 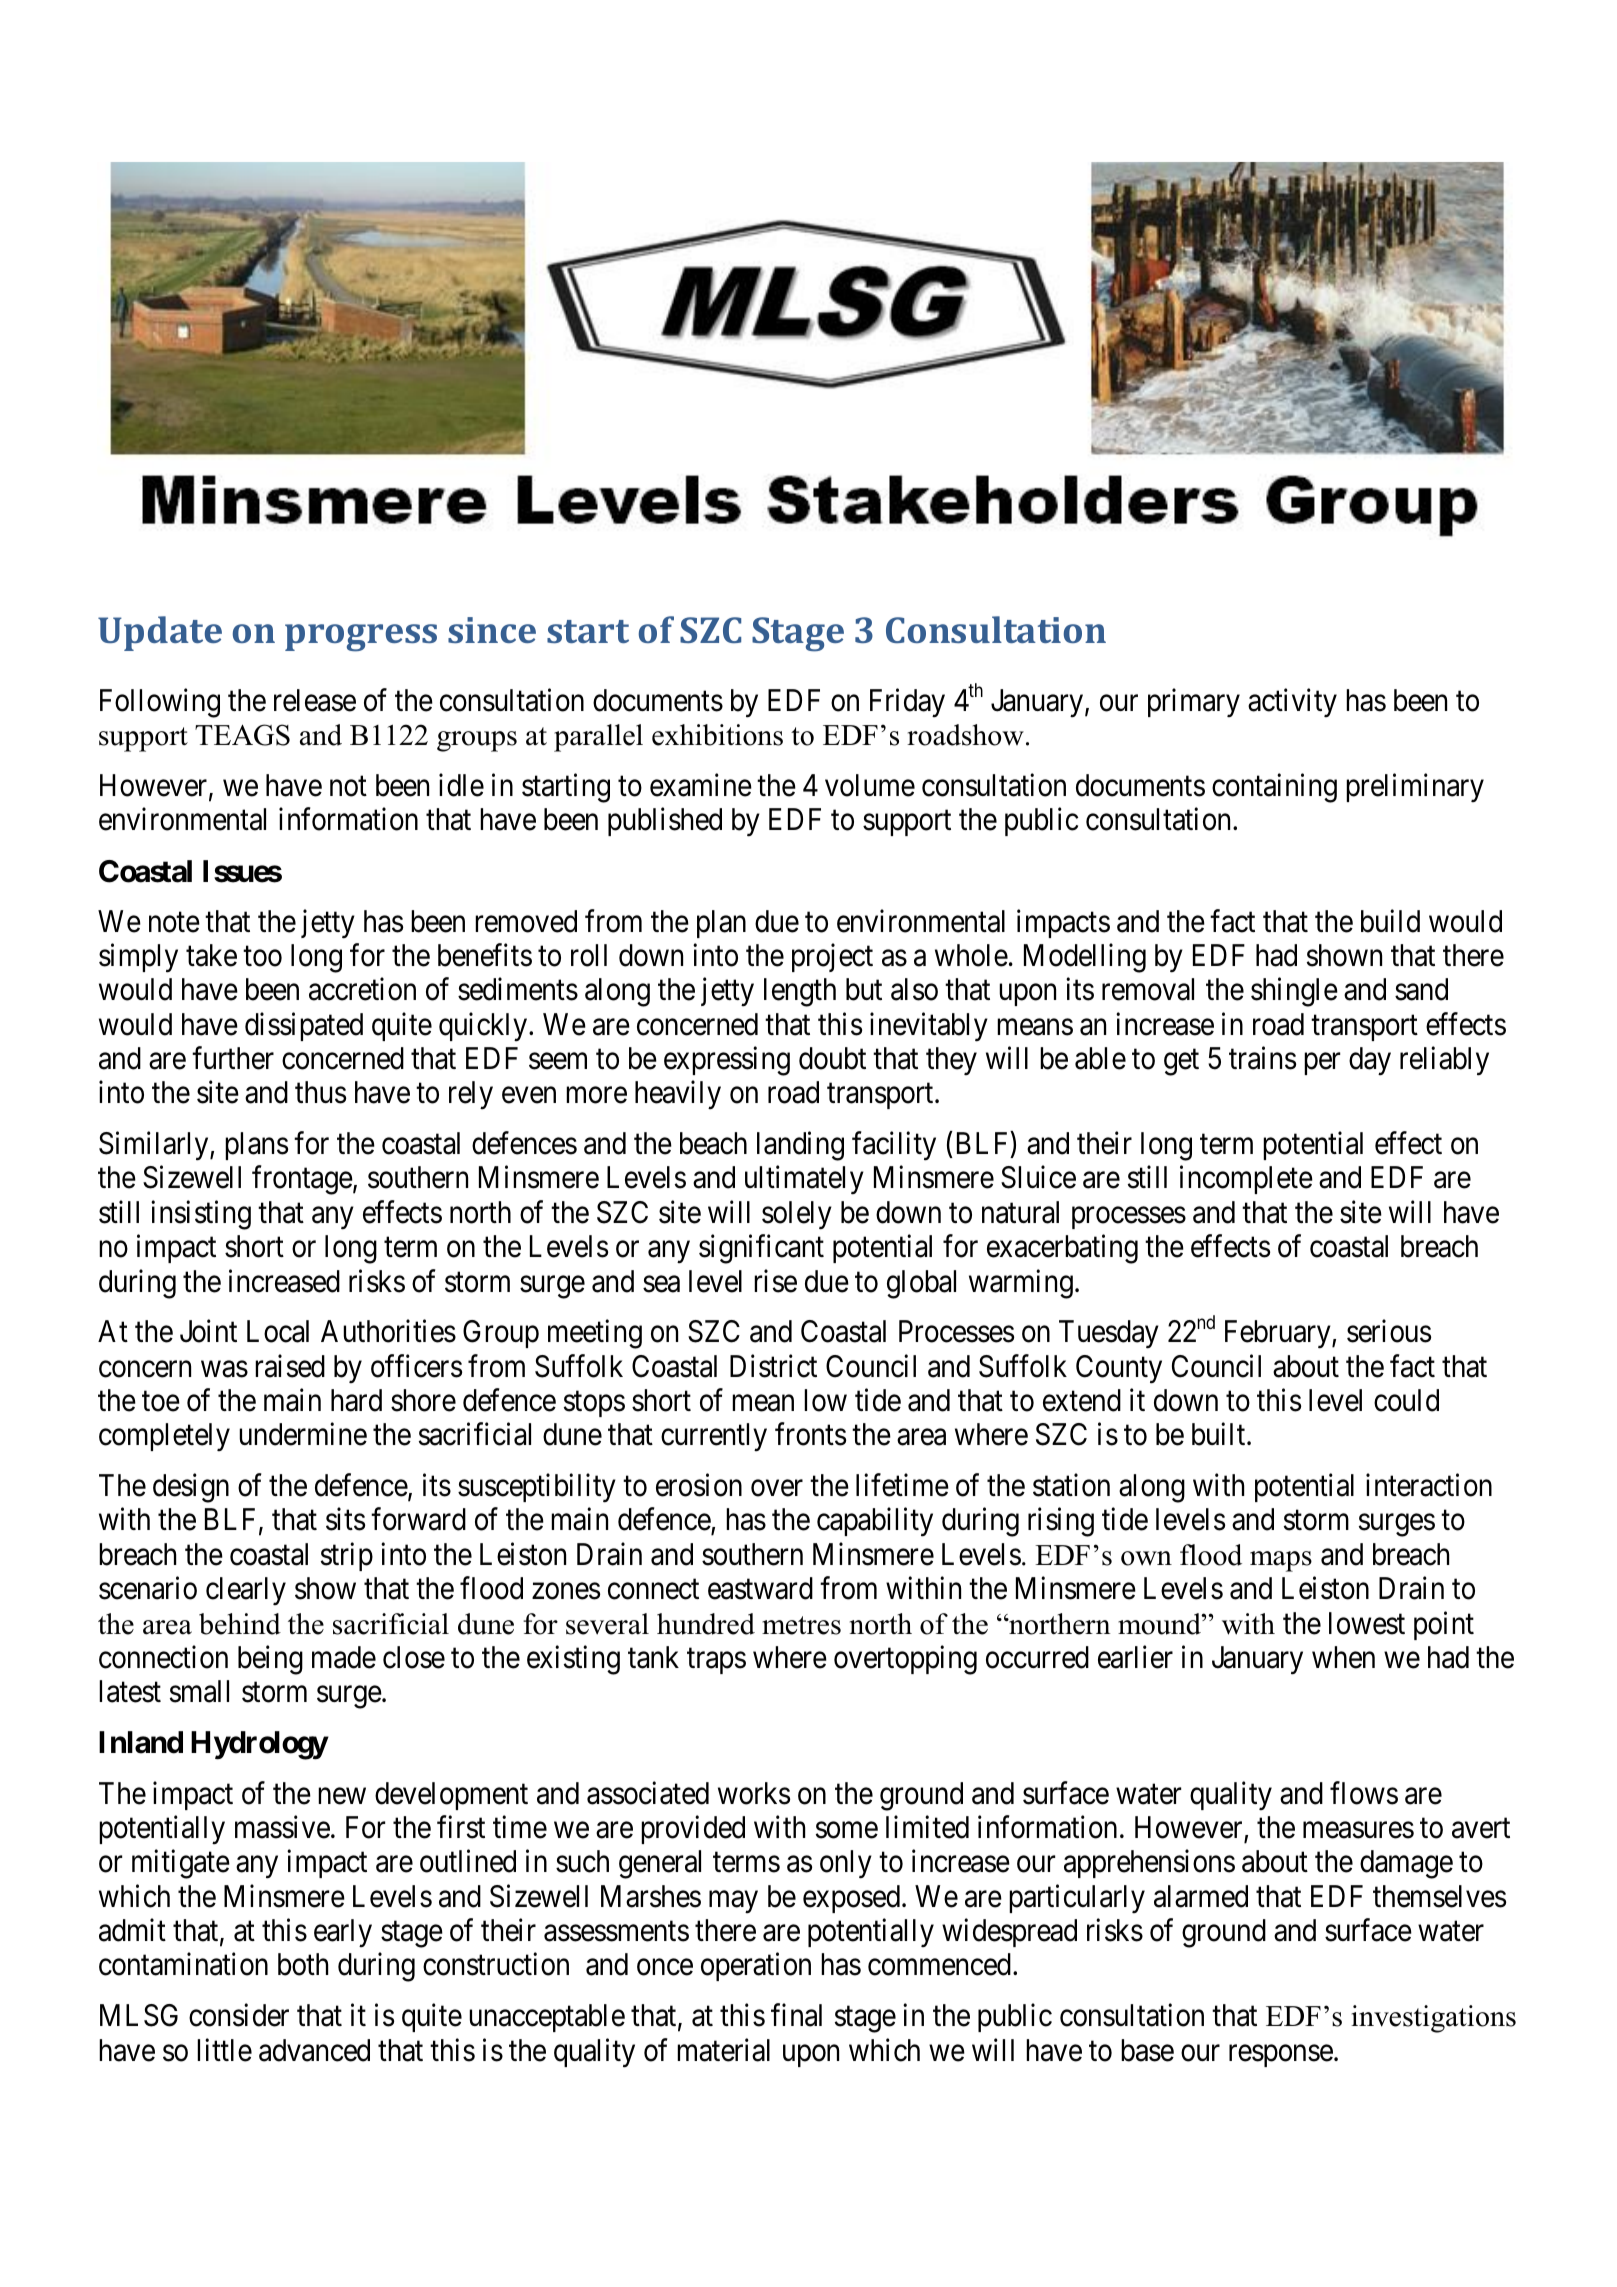 What do you see at coordinates (1292, 702) in the screenshot?
I see `activity` at bounding box center [1292, 702].
